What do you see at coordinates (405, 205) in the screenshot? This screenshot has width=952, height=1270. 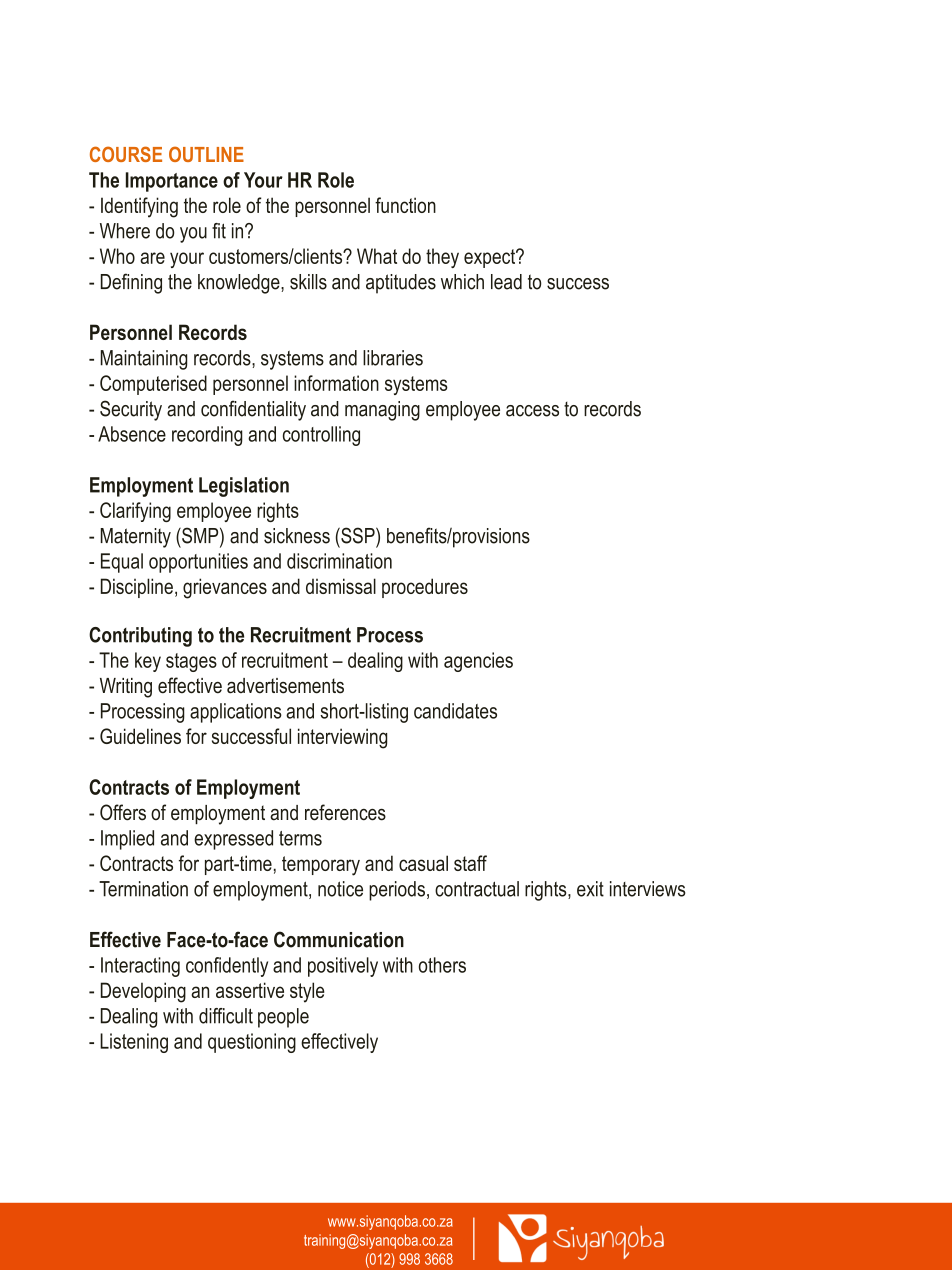 I see `function` at bounding box center [405, 205].
